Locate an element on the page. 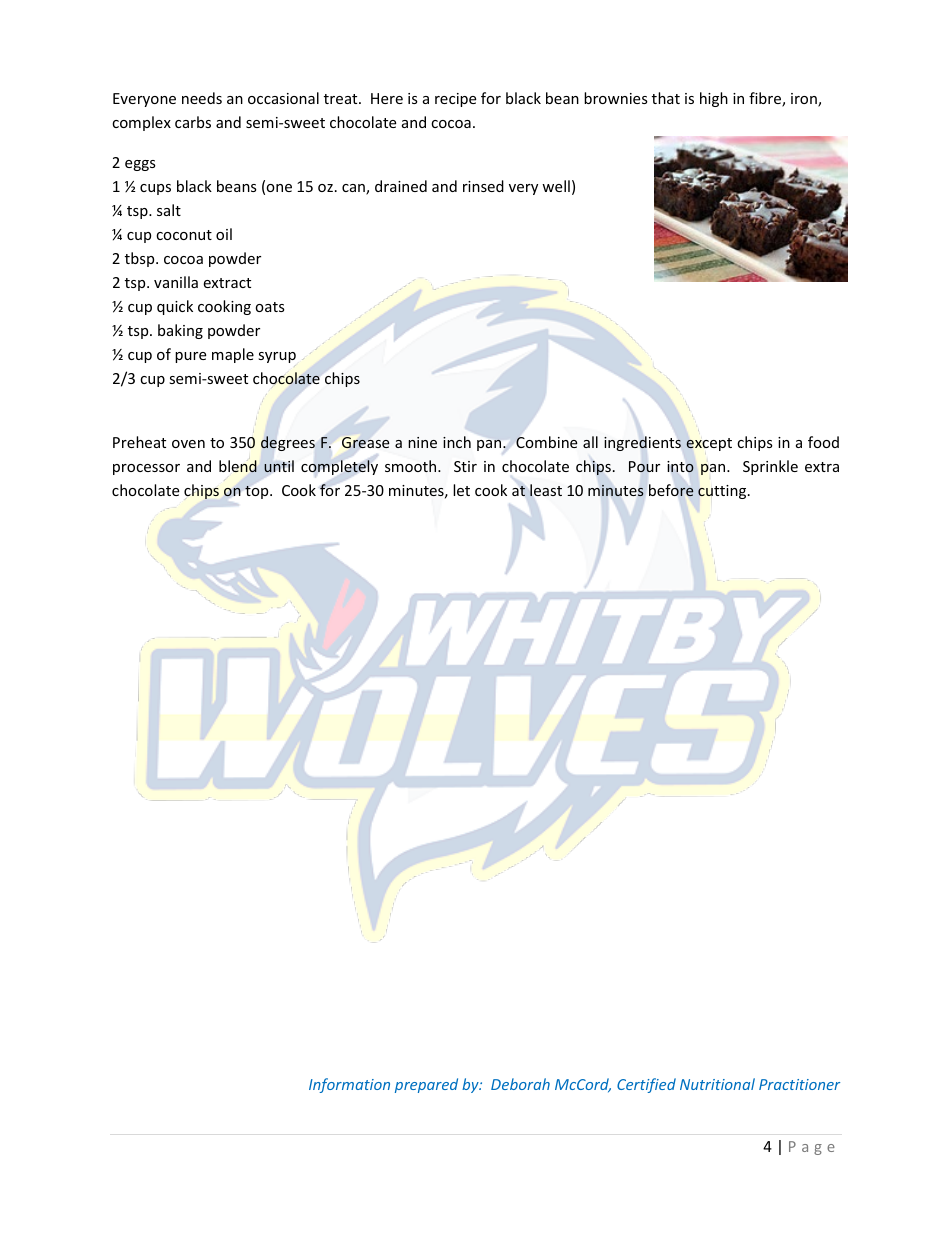 The width and height of the page is (952, 1233). recipe is located at coordinates (455, 100).
